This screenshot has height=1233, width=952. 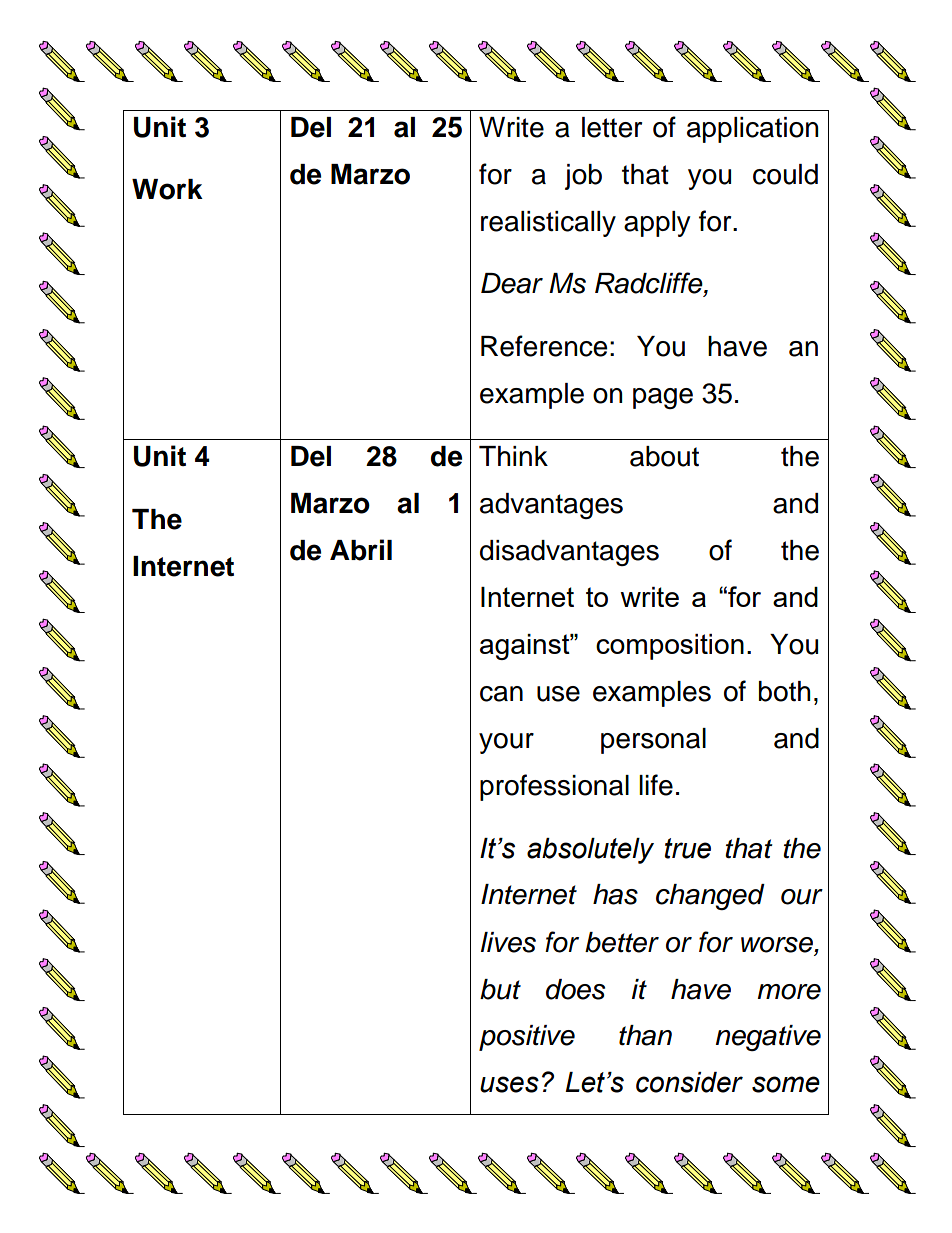 I want to click on Dear, so click(x=512, y=283).
